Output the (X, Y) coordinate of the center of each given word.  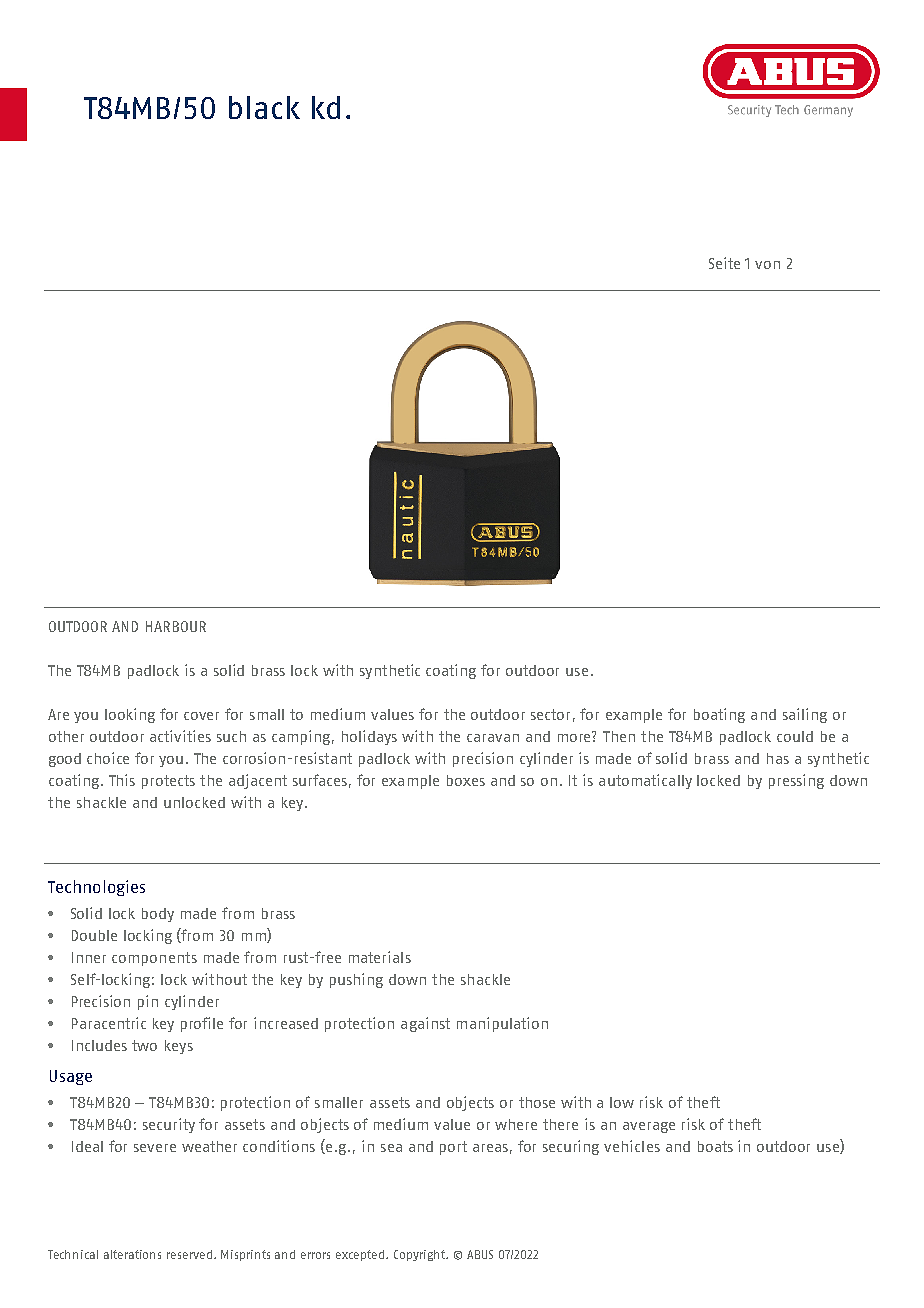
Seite (724, 263)
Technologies (96, 888)
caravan (493, 738)
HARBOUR (176, 626)
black (264, 107)
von (767, 265)
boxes (466, 780)
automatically (645, 781)
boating (719, 715)
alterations (132, 1254)
